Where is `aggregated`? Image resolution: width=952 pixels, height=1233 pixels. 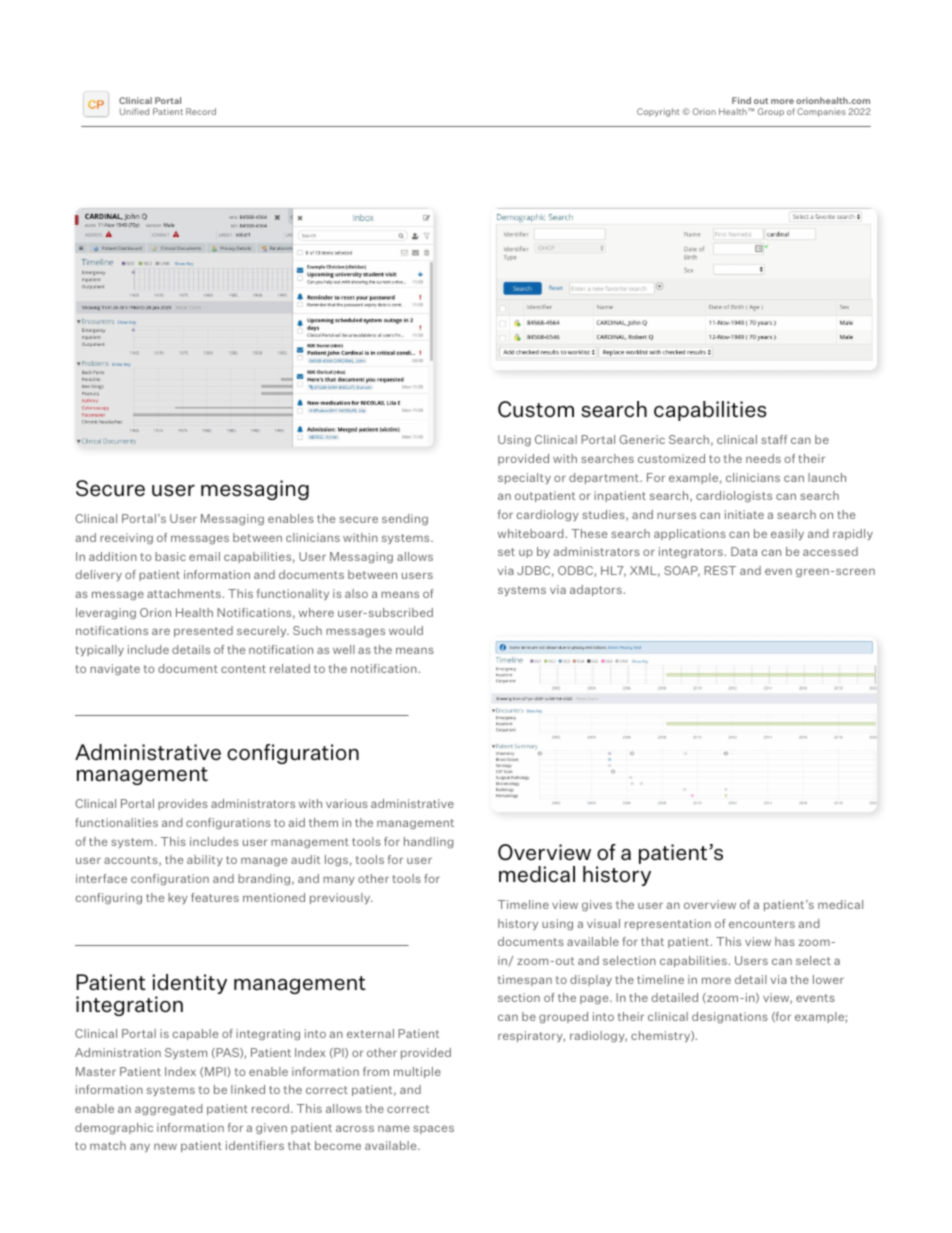 aggregated is located at coordinates (168, 1110).
